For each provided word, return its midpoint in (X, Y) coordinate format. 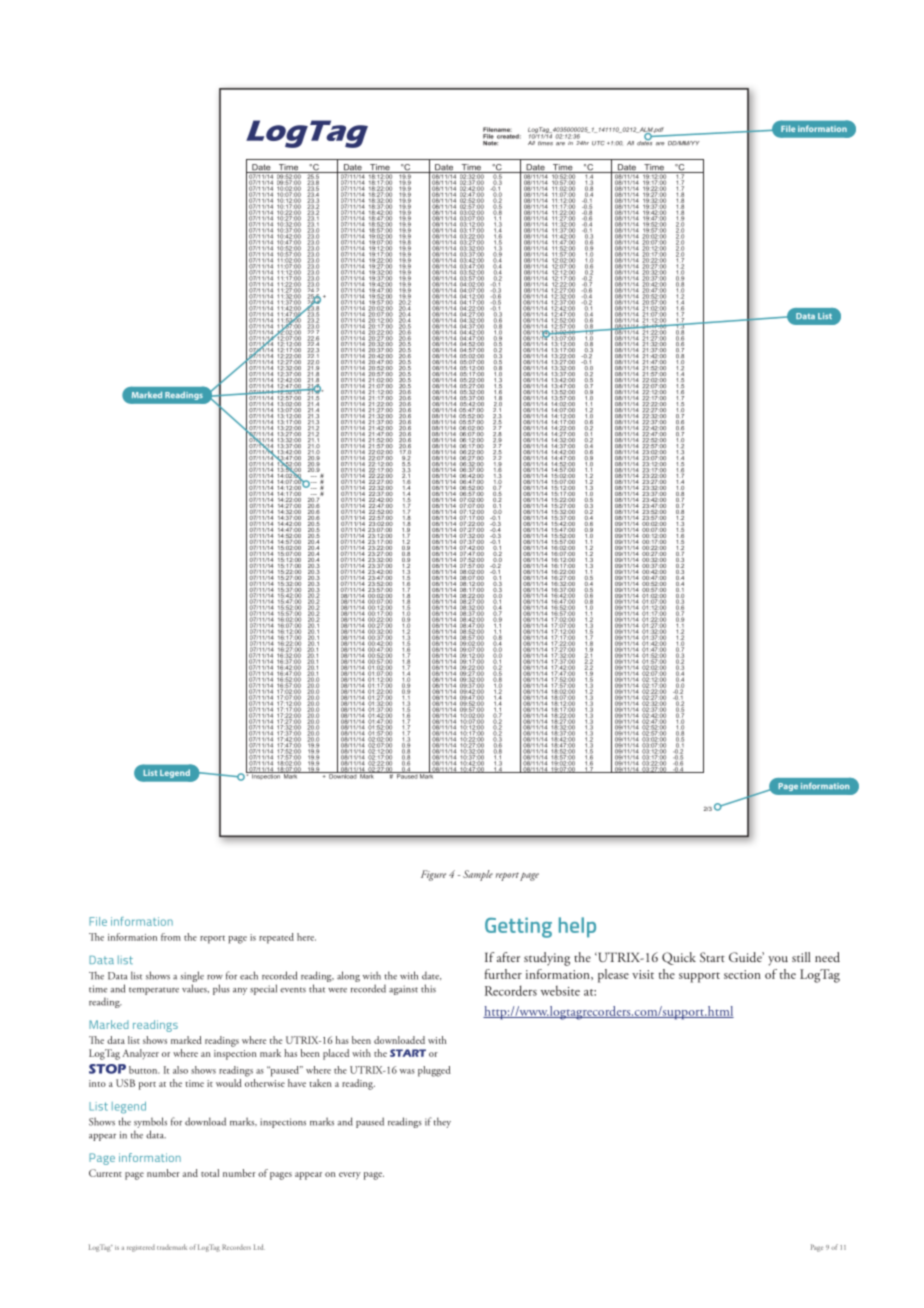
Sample (478, 875)
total (210, 1173)
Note (490, 143)
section (742, 974)
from (171, 937)
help (577, 927)
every (350, 1176)
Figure (433, 875)
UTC (598, 143)
